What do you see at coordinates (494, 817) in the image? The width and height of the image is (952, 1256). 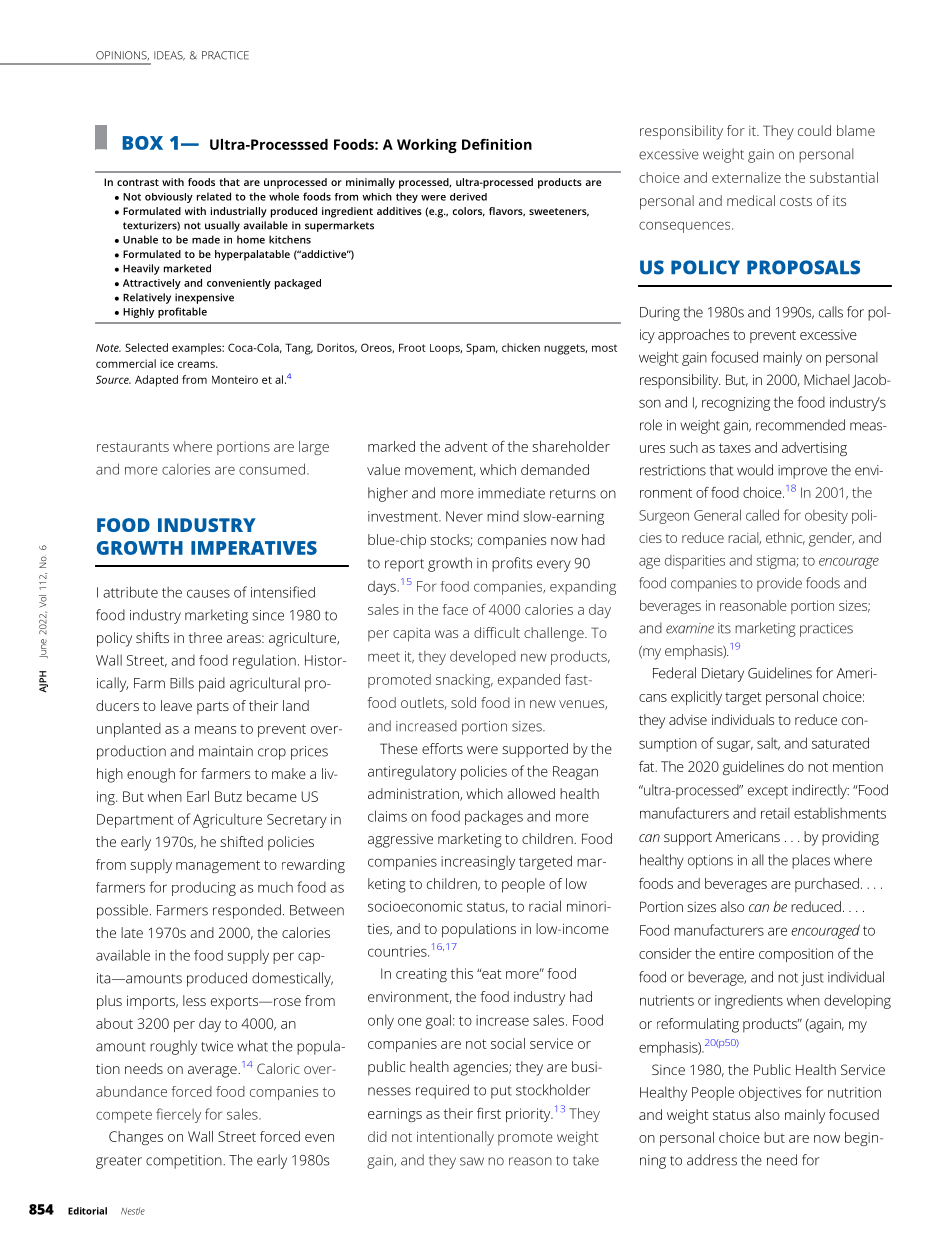 I see `packages` at bounding box center [494, 817].
